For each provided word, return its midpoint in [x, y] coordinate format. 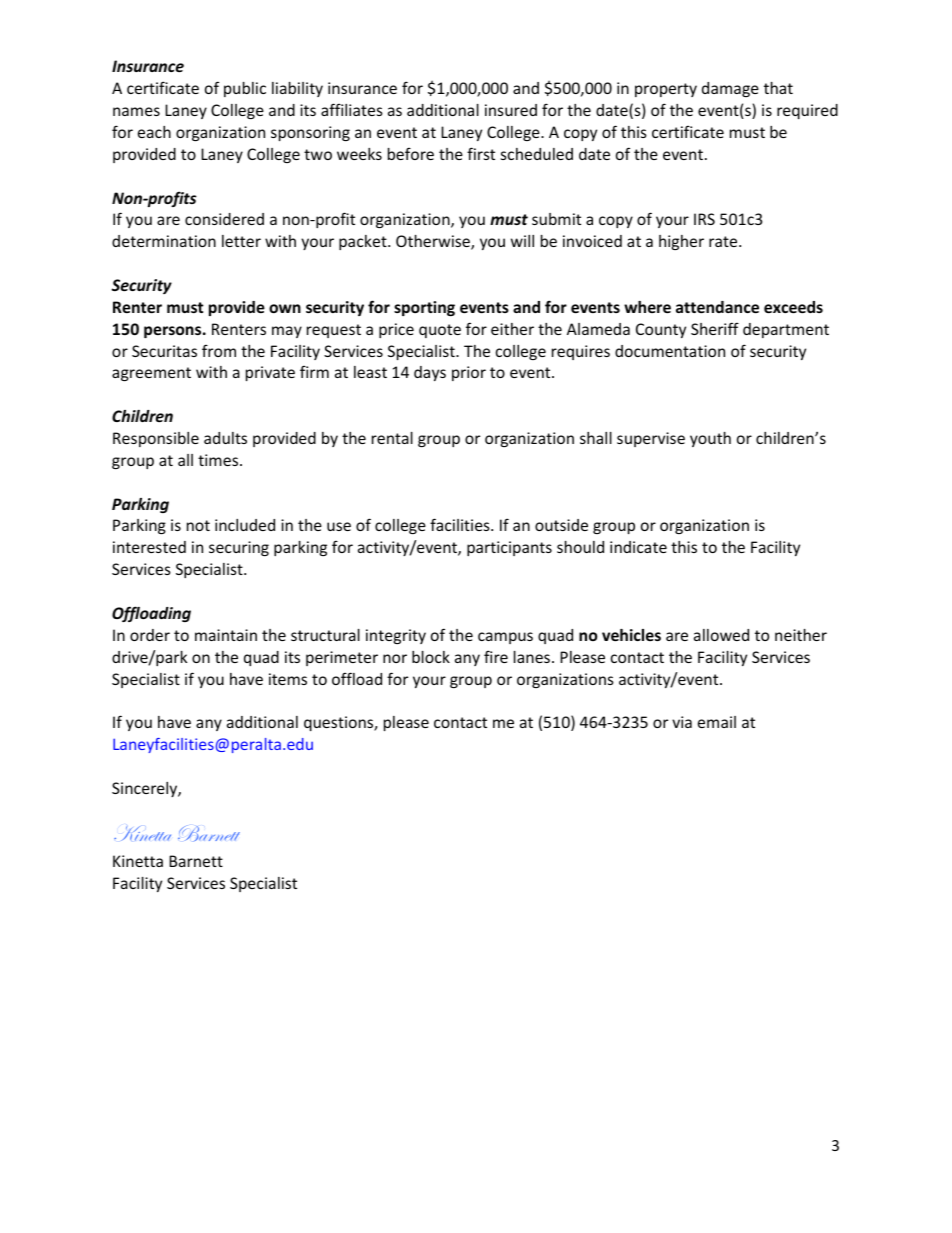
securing [239, 548]
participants [509, 548]
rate [724, 241]
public [245, 89]
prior [469, 373]
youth [710, 439]
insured [511, 110]
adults [225, 438]
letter [241, 241]
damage [730, 89]
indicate [638, 547]
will [522, 241]
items [288, 679]
